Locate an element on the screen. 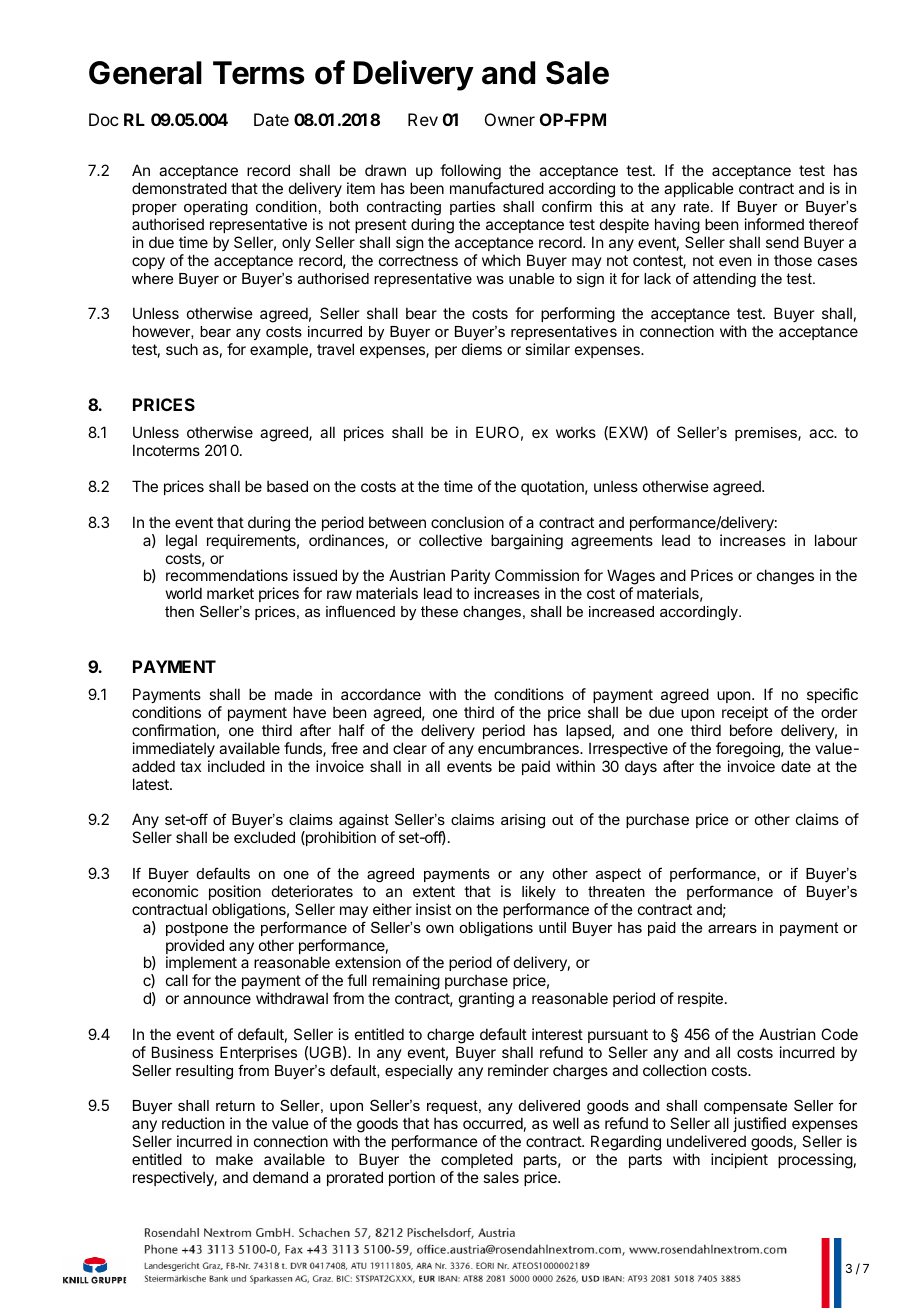  General is located at coordinates (145, 73).
